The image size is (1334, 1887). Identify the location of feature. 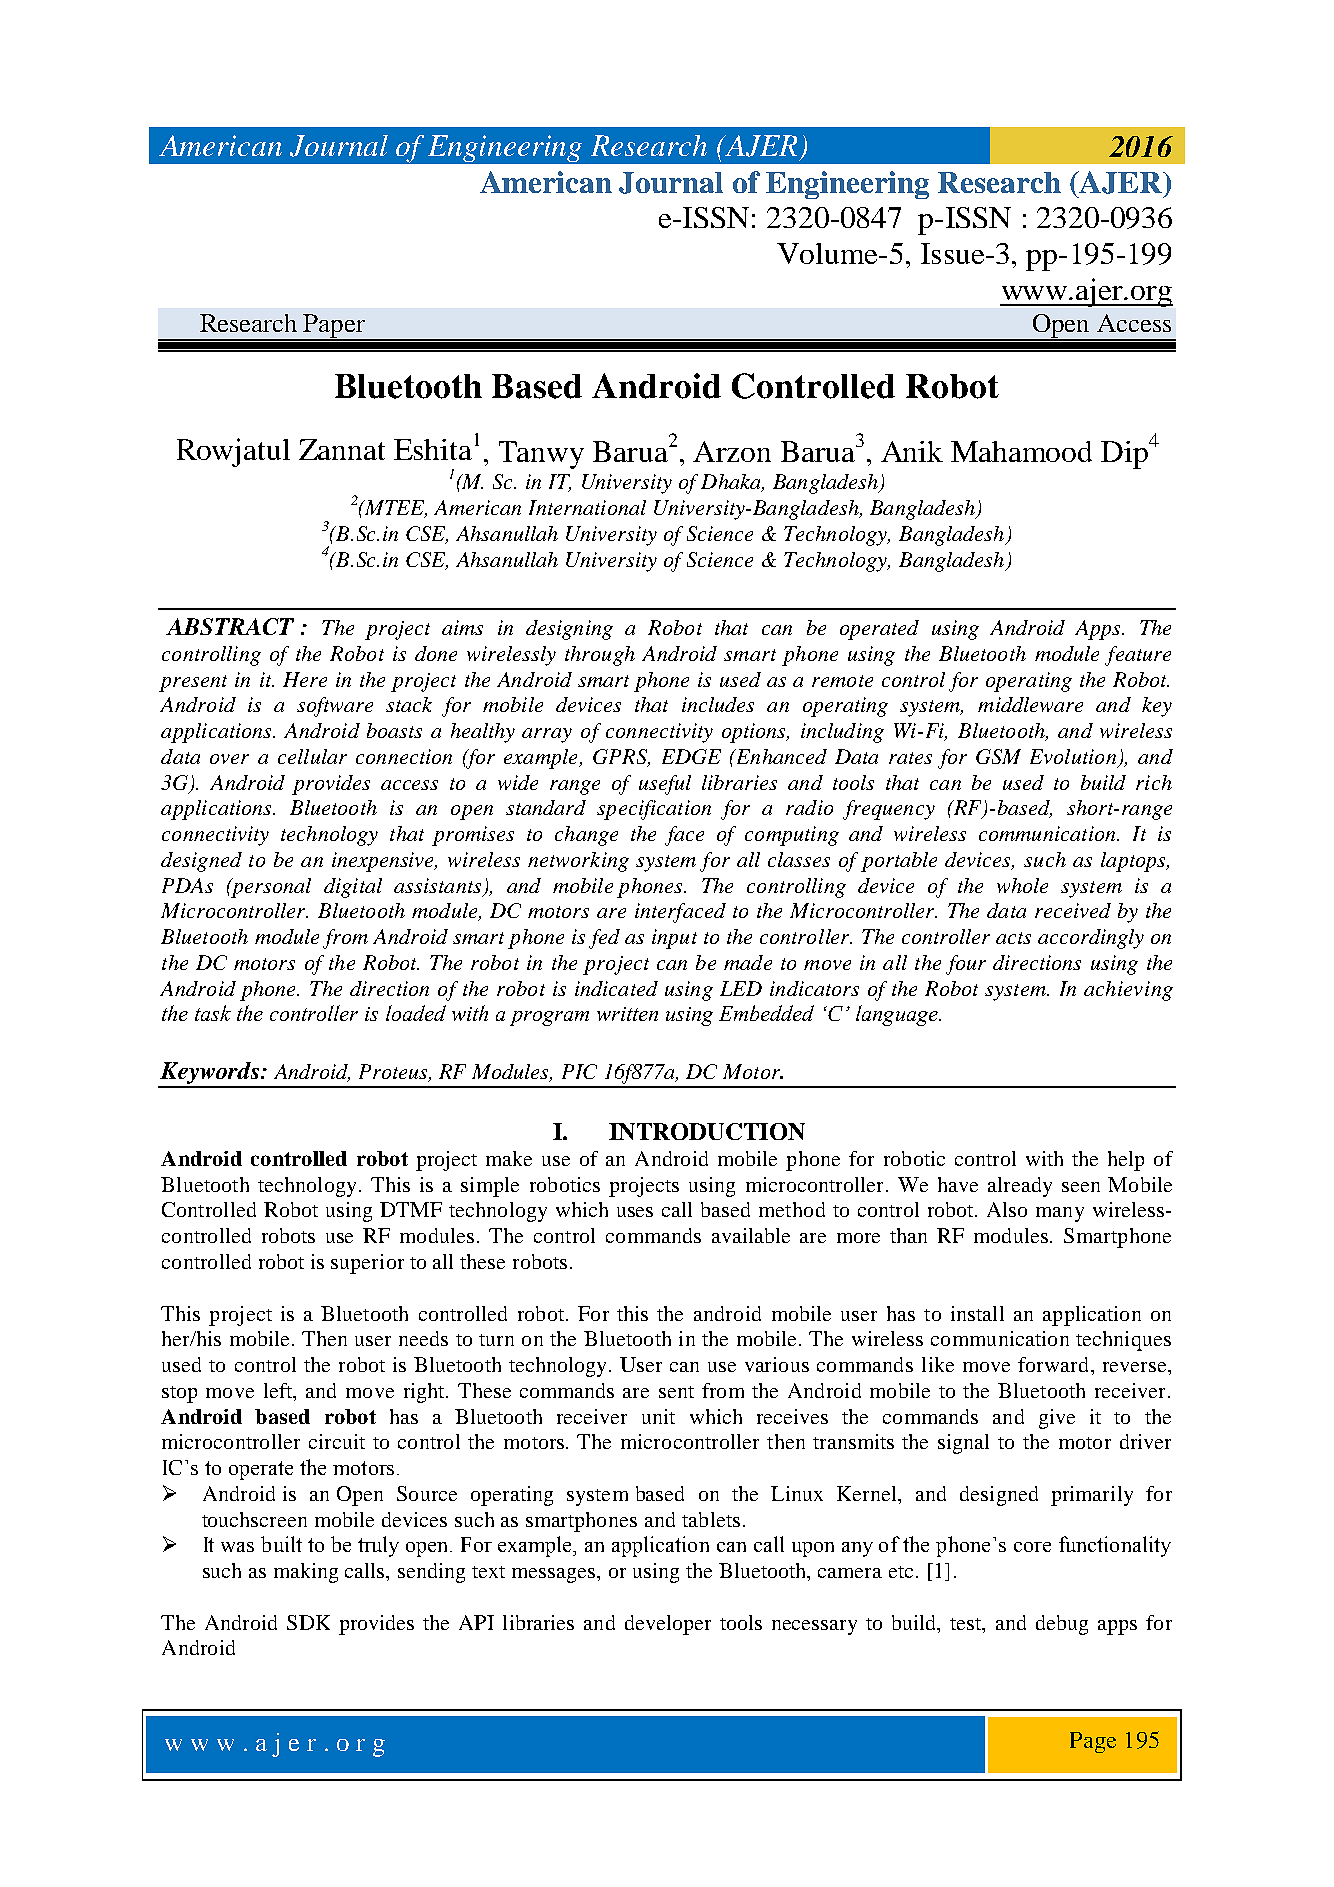
(1138, 656).
